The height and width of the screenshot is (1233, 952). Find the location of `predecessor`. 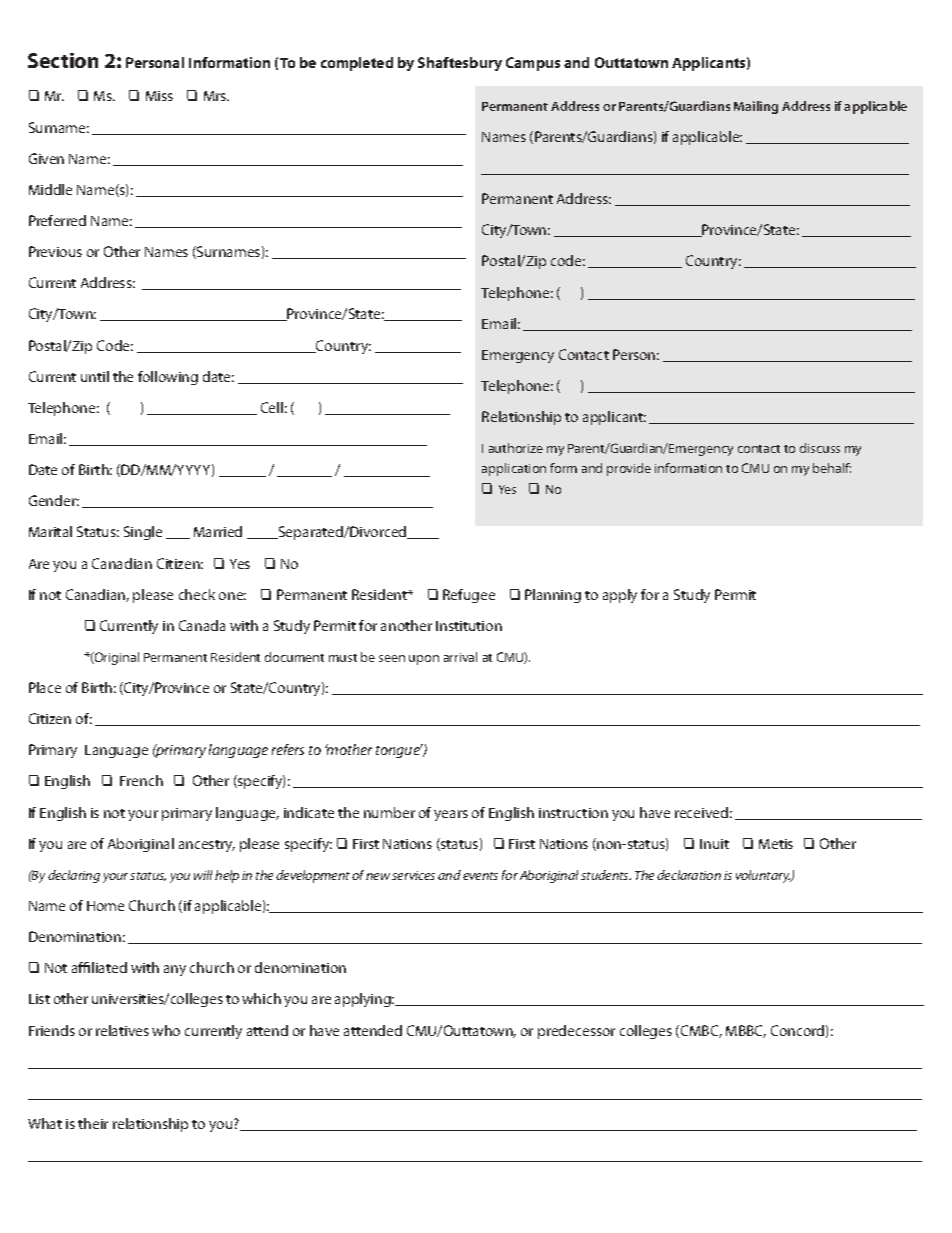

predecessor is located at coordinates (576, 1032).
